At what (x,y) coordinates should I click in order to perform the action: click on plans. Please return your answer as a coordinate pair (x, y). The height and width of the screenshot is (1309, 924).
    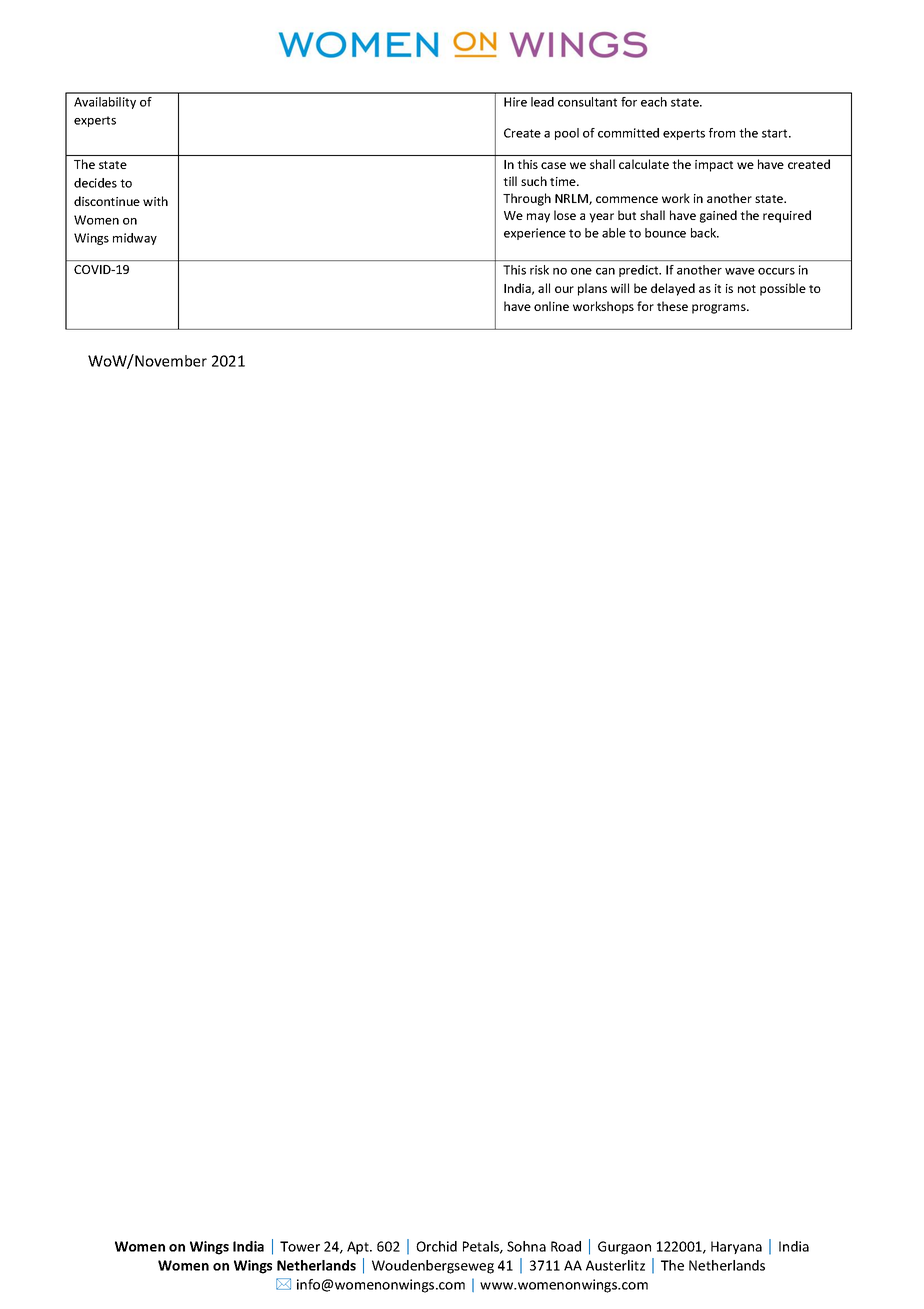
    Looking at the image, I should click on (592, 289).
